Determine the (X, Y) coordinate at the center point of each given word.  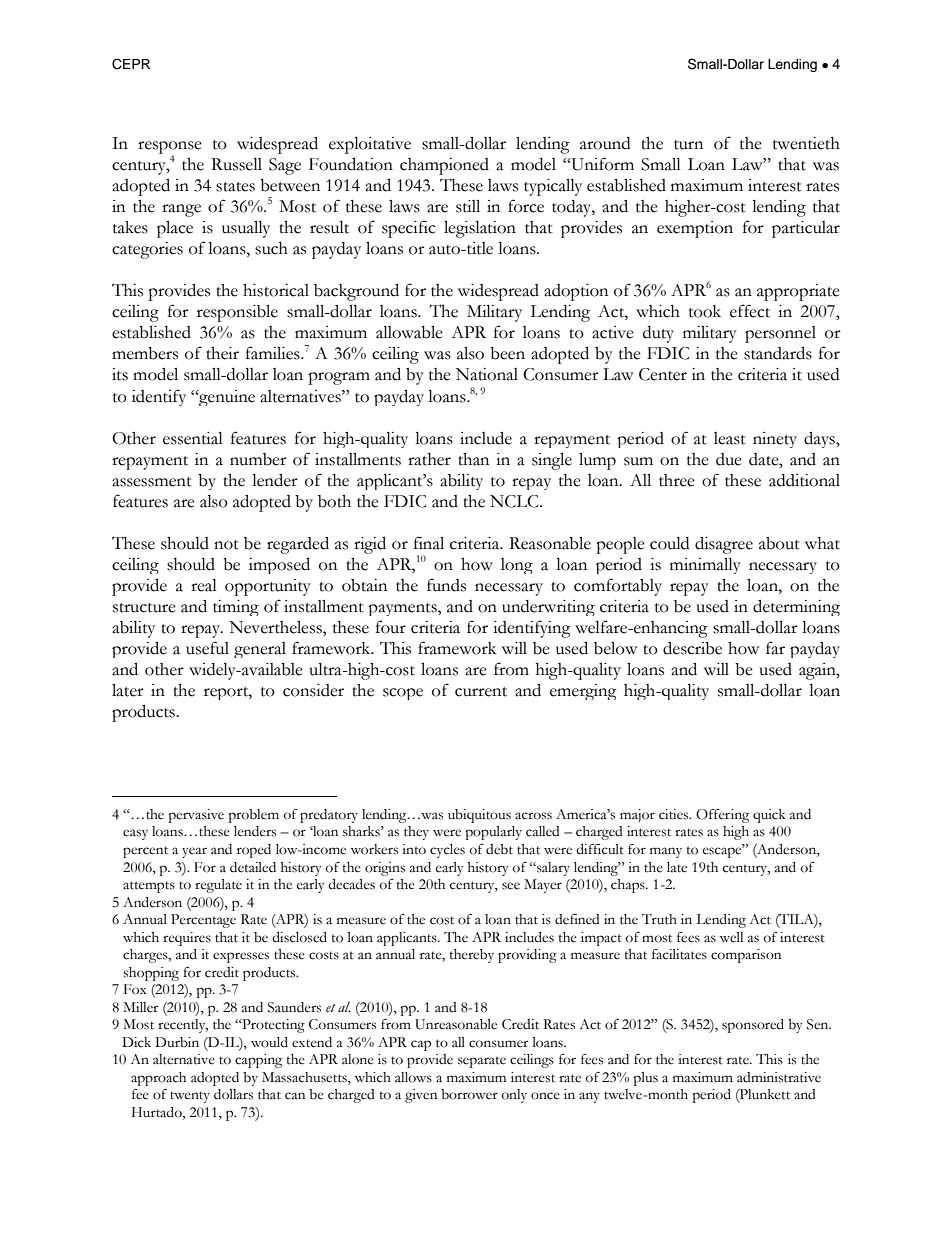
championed (444, 166)
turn (688, 145)
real (204, 585)
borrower (469, 1094)
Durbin (177, 1042)
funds (446, 585)
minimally (705, 566)
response (170, 149)
